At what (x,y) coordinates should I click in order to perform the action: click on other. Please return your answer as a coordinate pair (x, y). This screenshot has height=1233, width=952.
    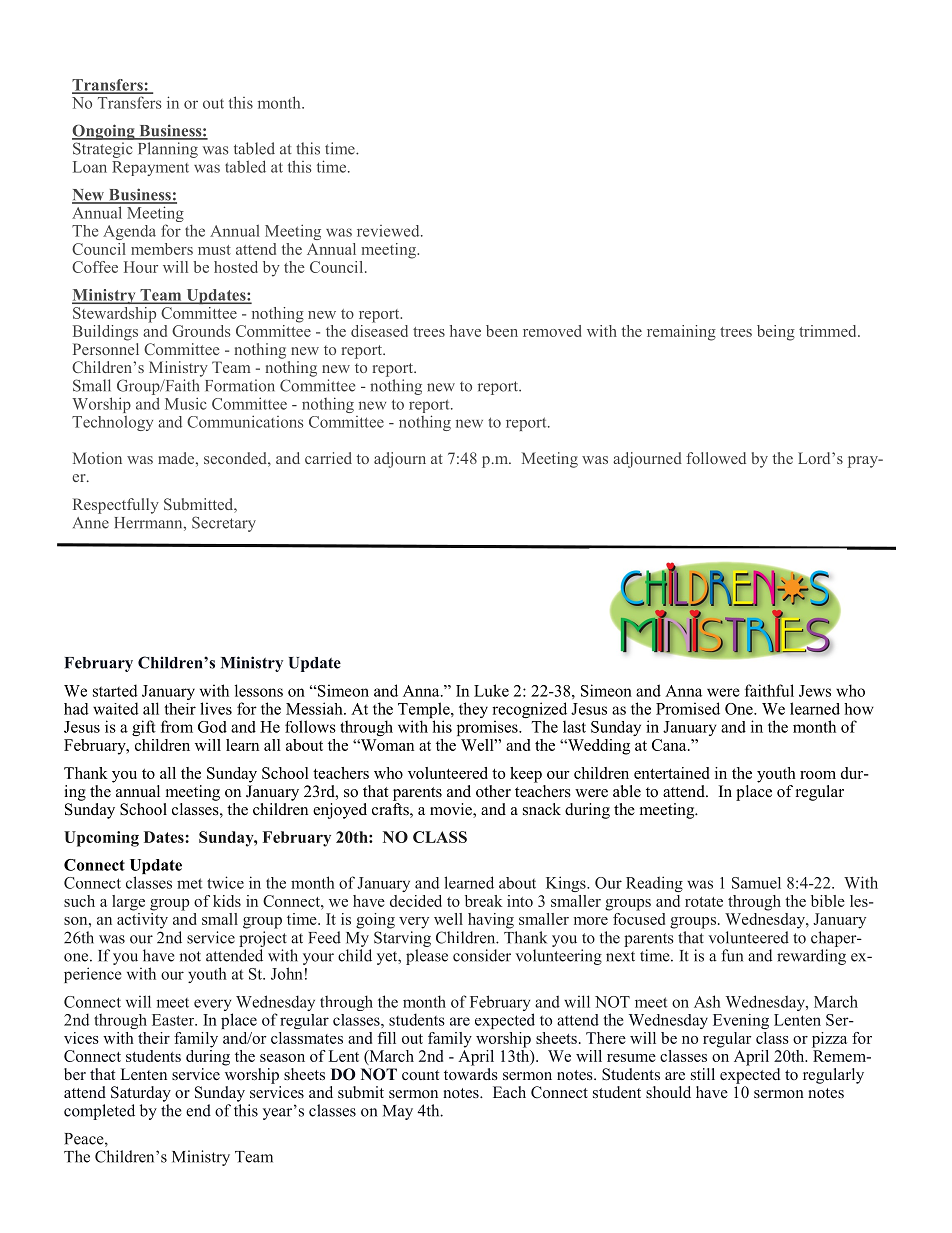
    Looking at the image, I should click on (493, 791).
